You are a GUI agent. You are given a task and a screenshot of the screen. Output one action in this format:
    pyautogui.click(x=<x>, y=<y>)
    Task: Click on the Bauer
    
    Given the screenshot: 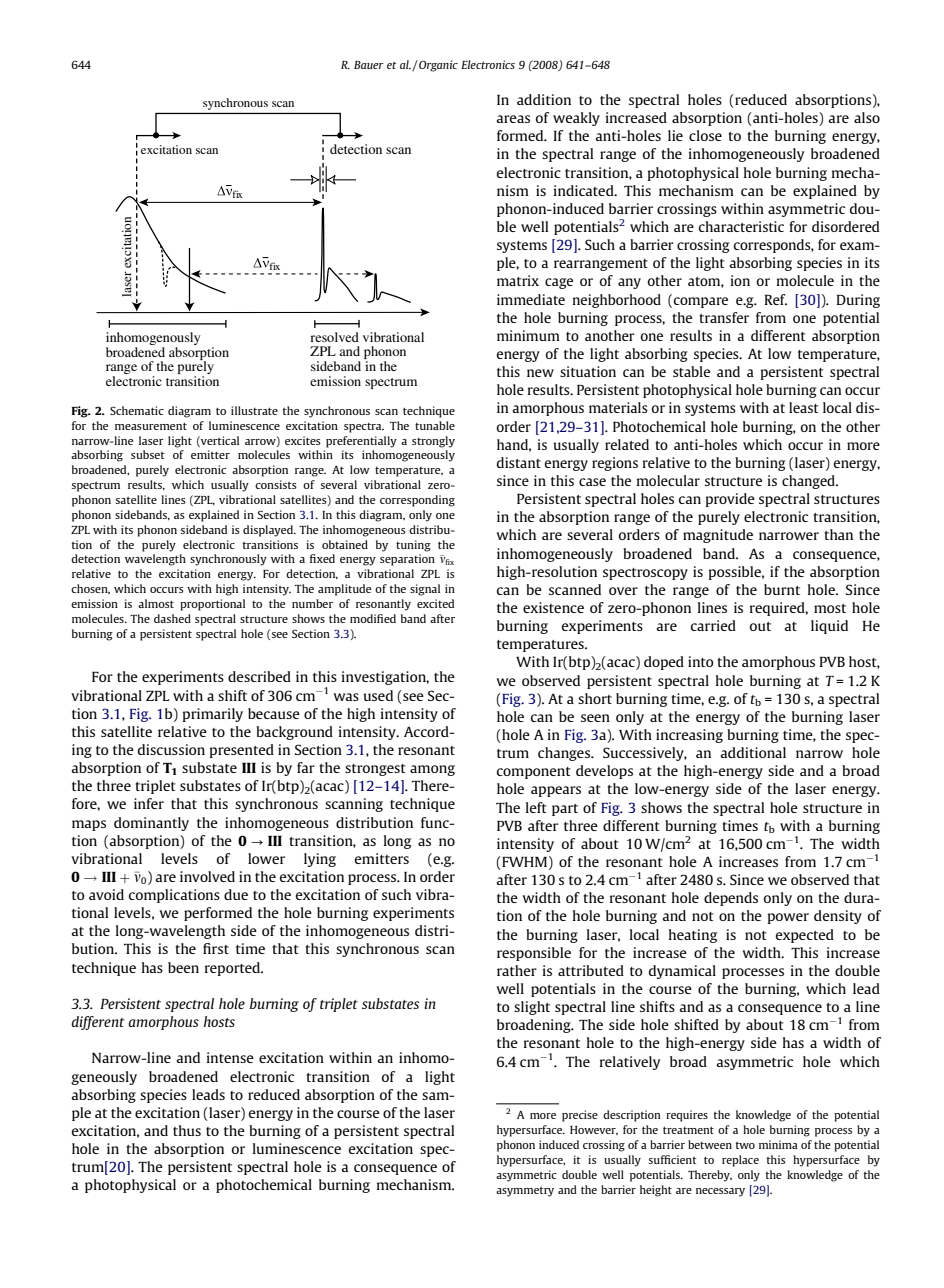 What is the action you would take?
    pyautogui.click(x=369, y=65)
